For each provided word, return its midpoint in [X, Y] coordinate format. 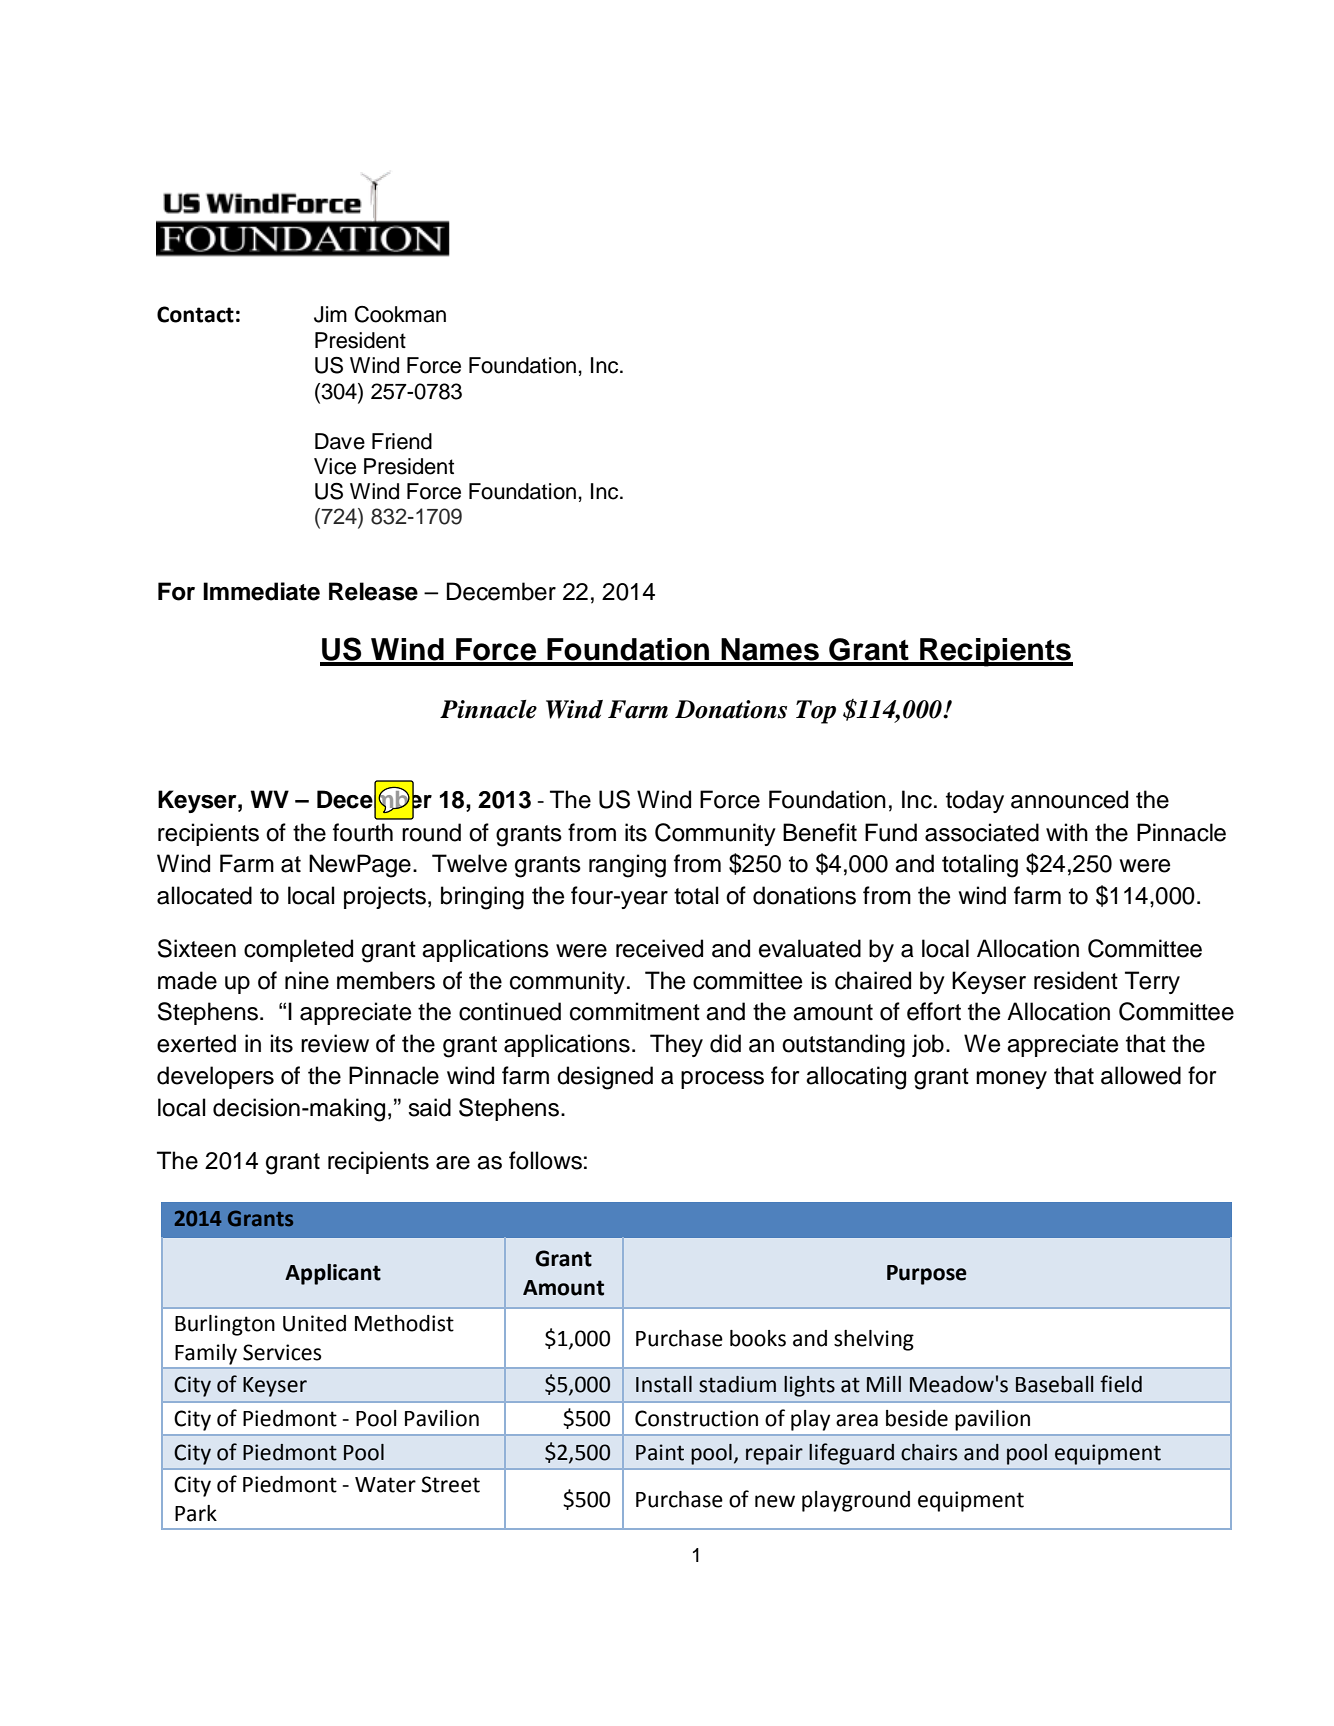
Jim [330, 314]
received [659, 948]
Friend [402, 441]
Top [816, 712]
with [1067, 832]
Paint [660, 1452]
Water [385, 1485]
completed [298, 950]
